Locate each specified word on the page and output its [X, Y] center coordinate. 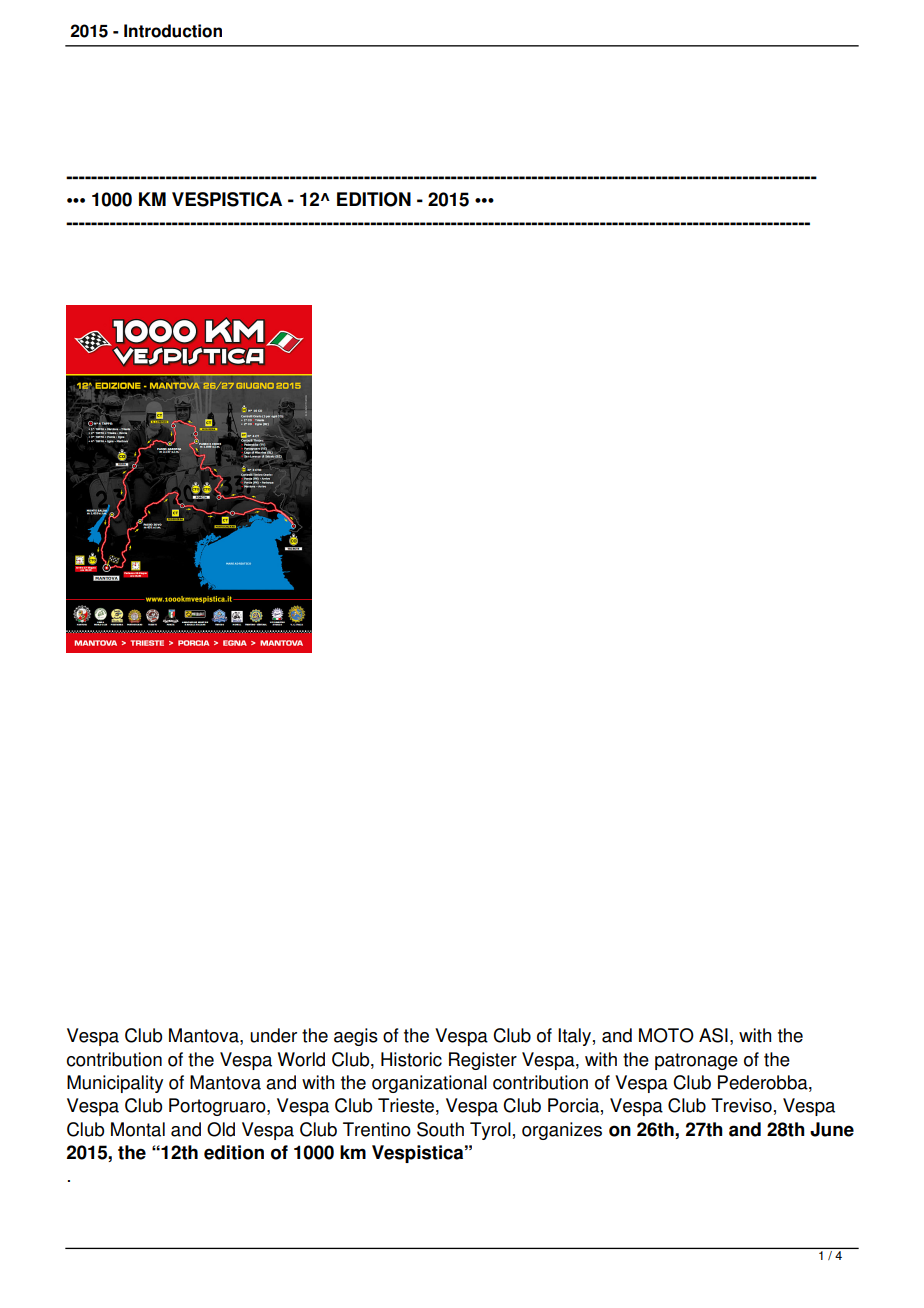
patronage [696, 1061]
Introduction [173, 31]
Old [221, 1129]
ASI [713, 1035]
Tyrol [490, 1131]
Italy [574, 1037]
